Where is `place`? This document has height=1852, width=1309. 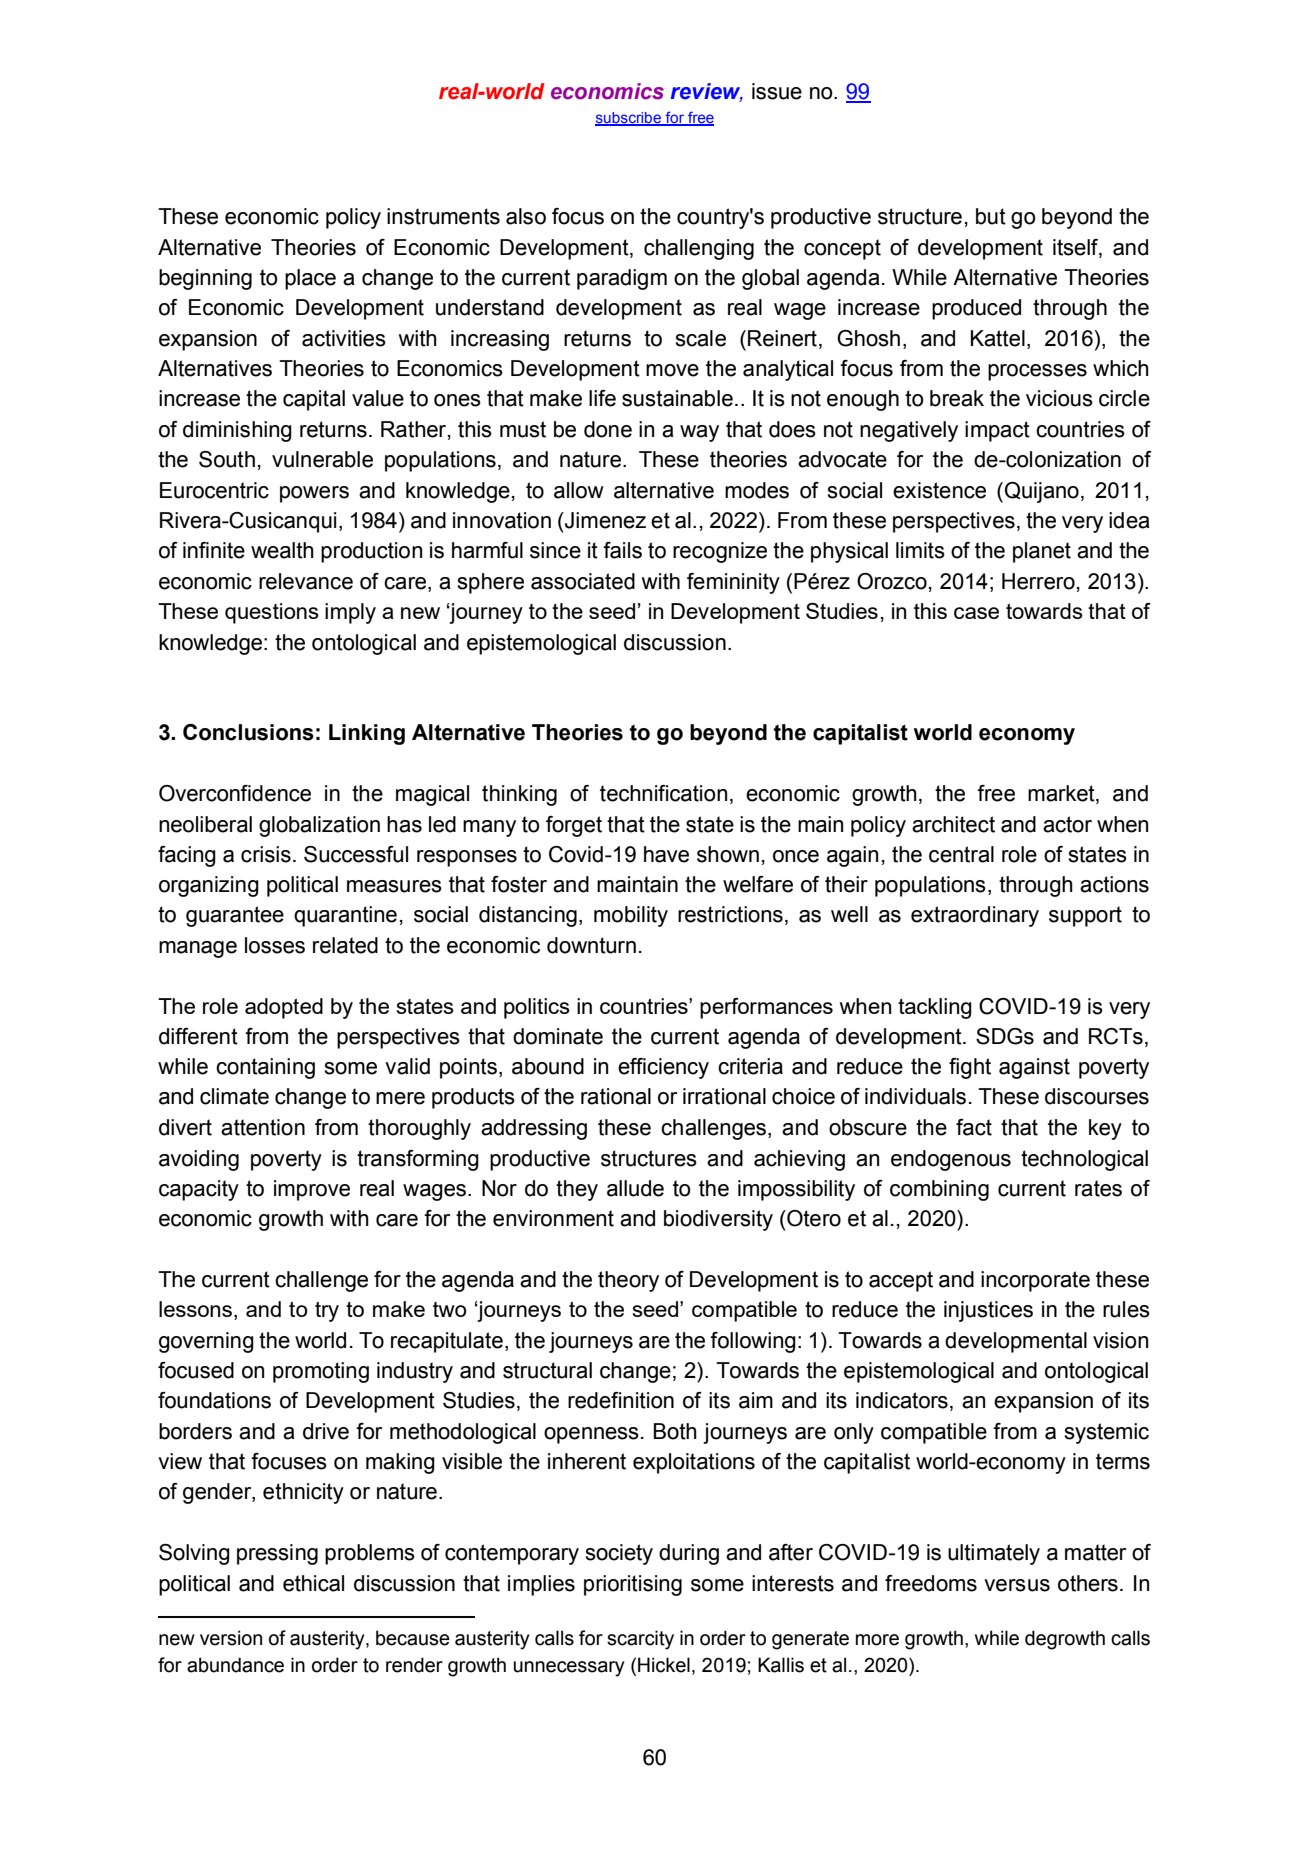
place is located at coordinates (310, 279).
